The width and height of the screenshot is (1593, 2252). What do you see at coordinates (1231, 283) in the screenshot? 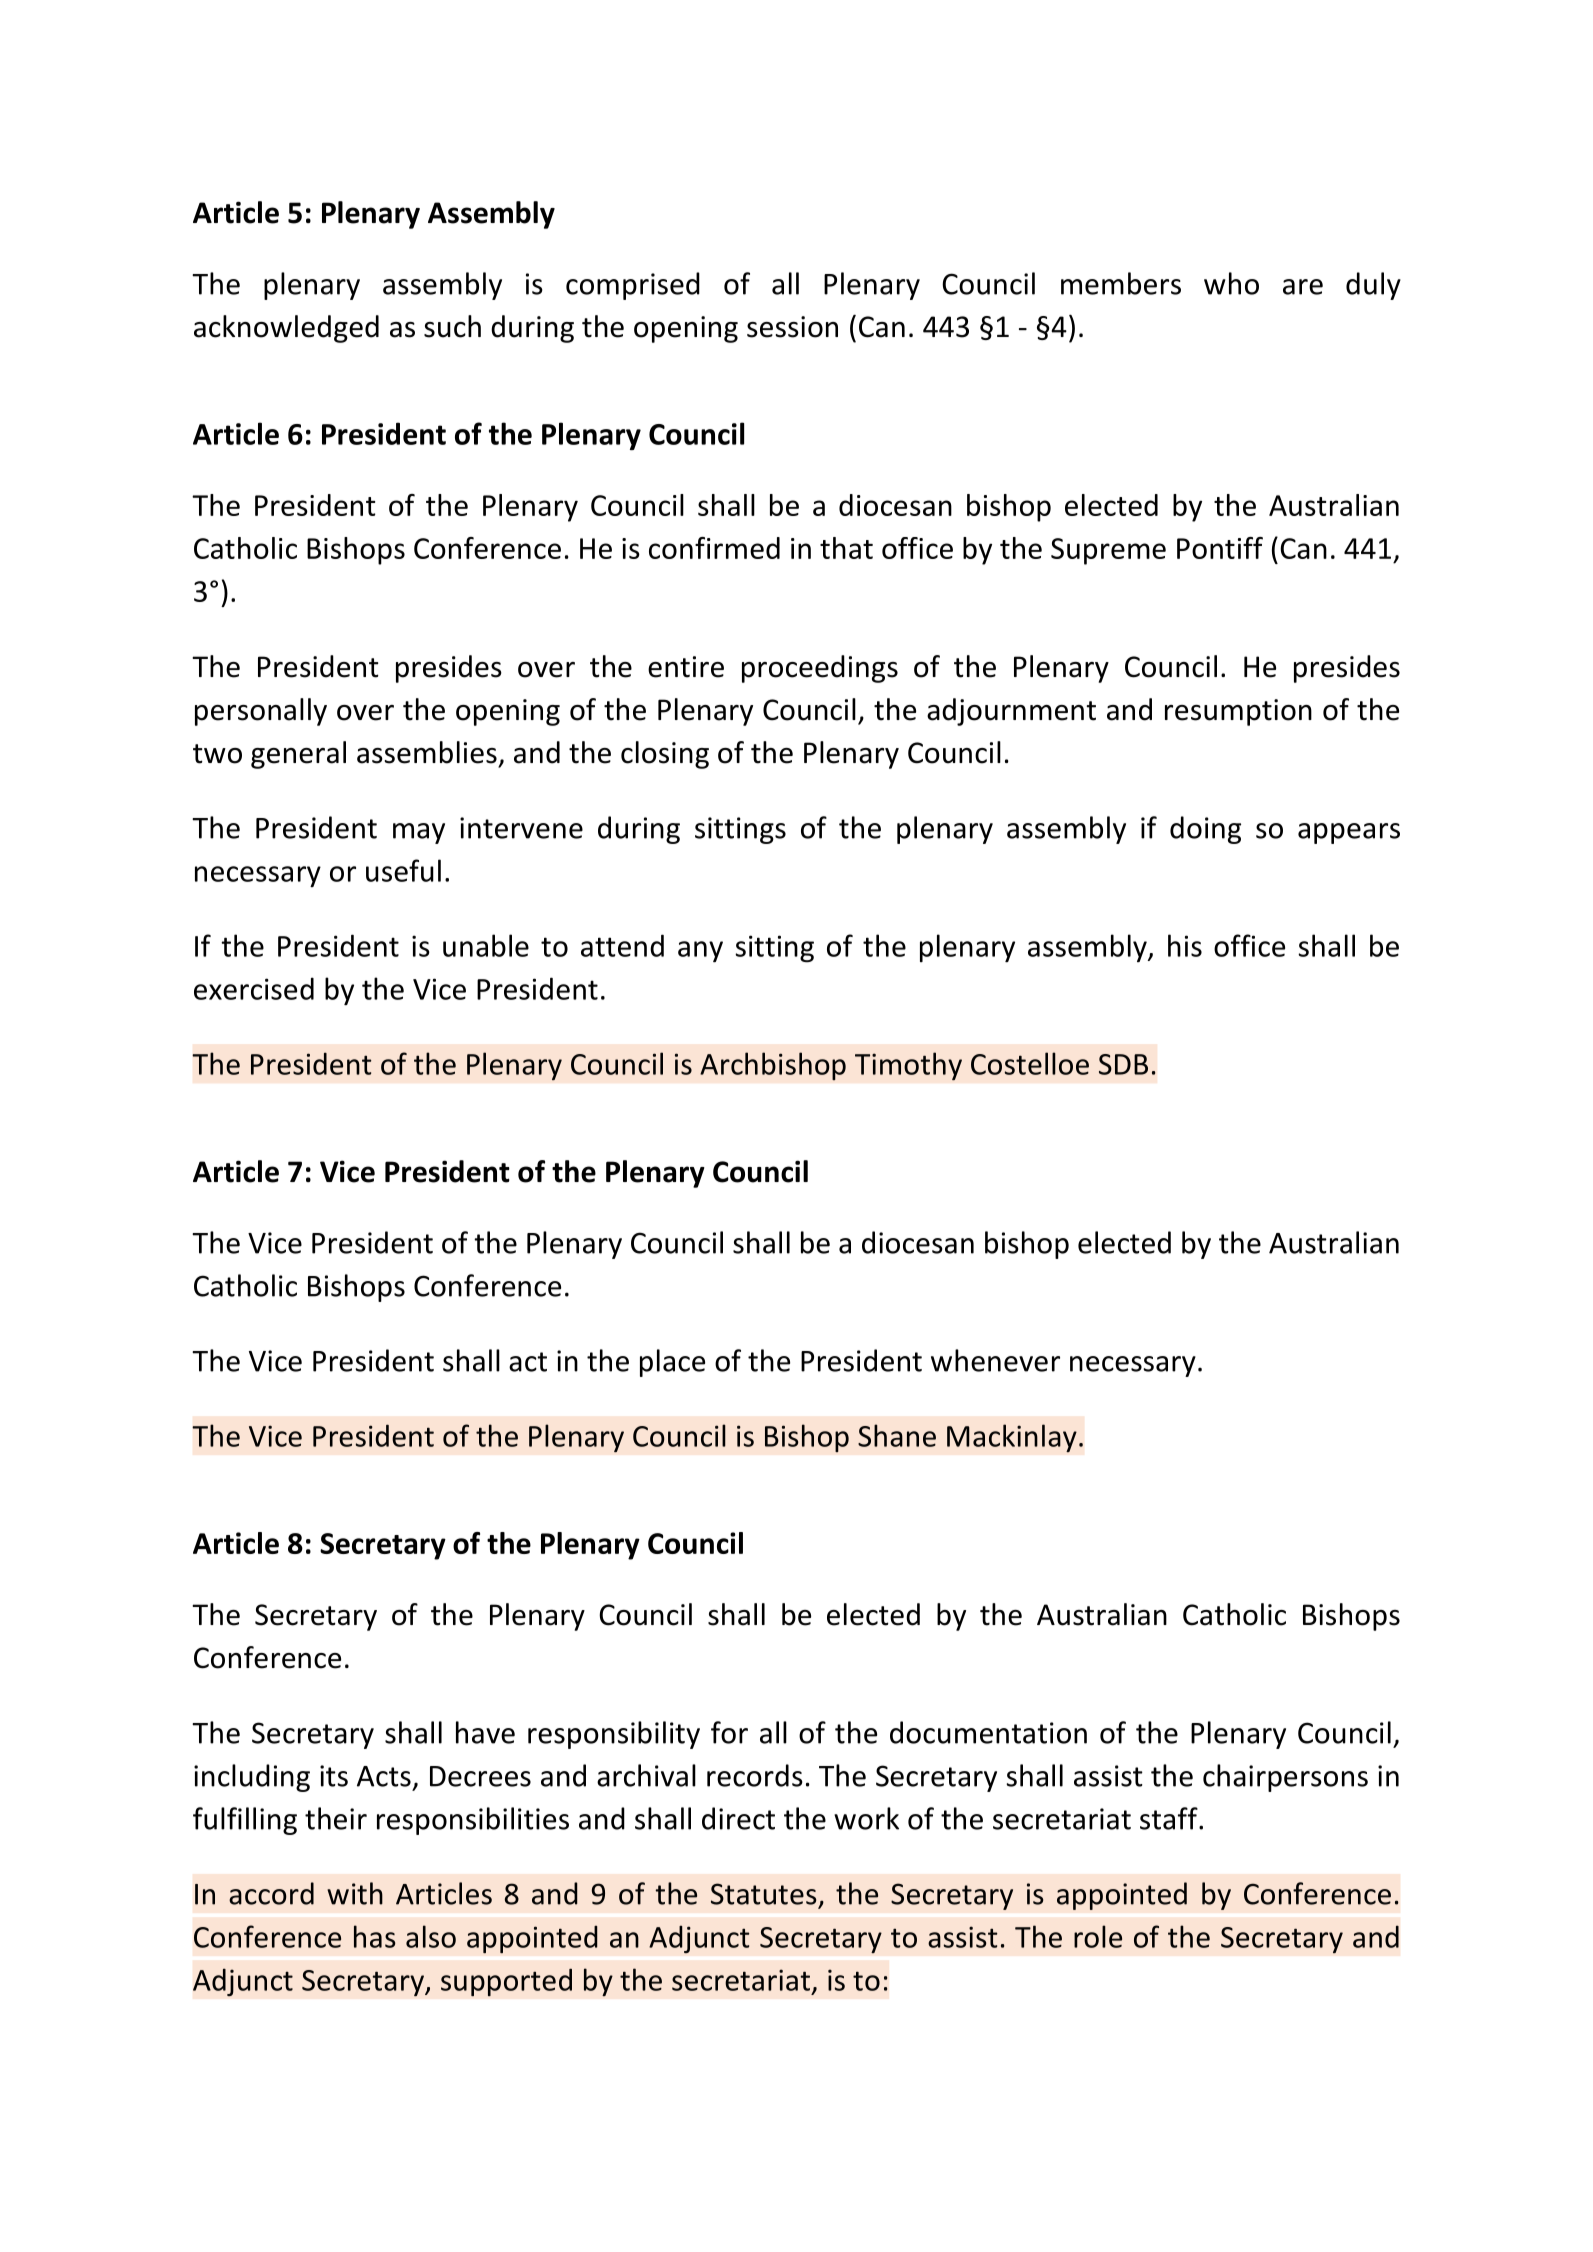
I see `who` at bounding box center [1231, 283].
